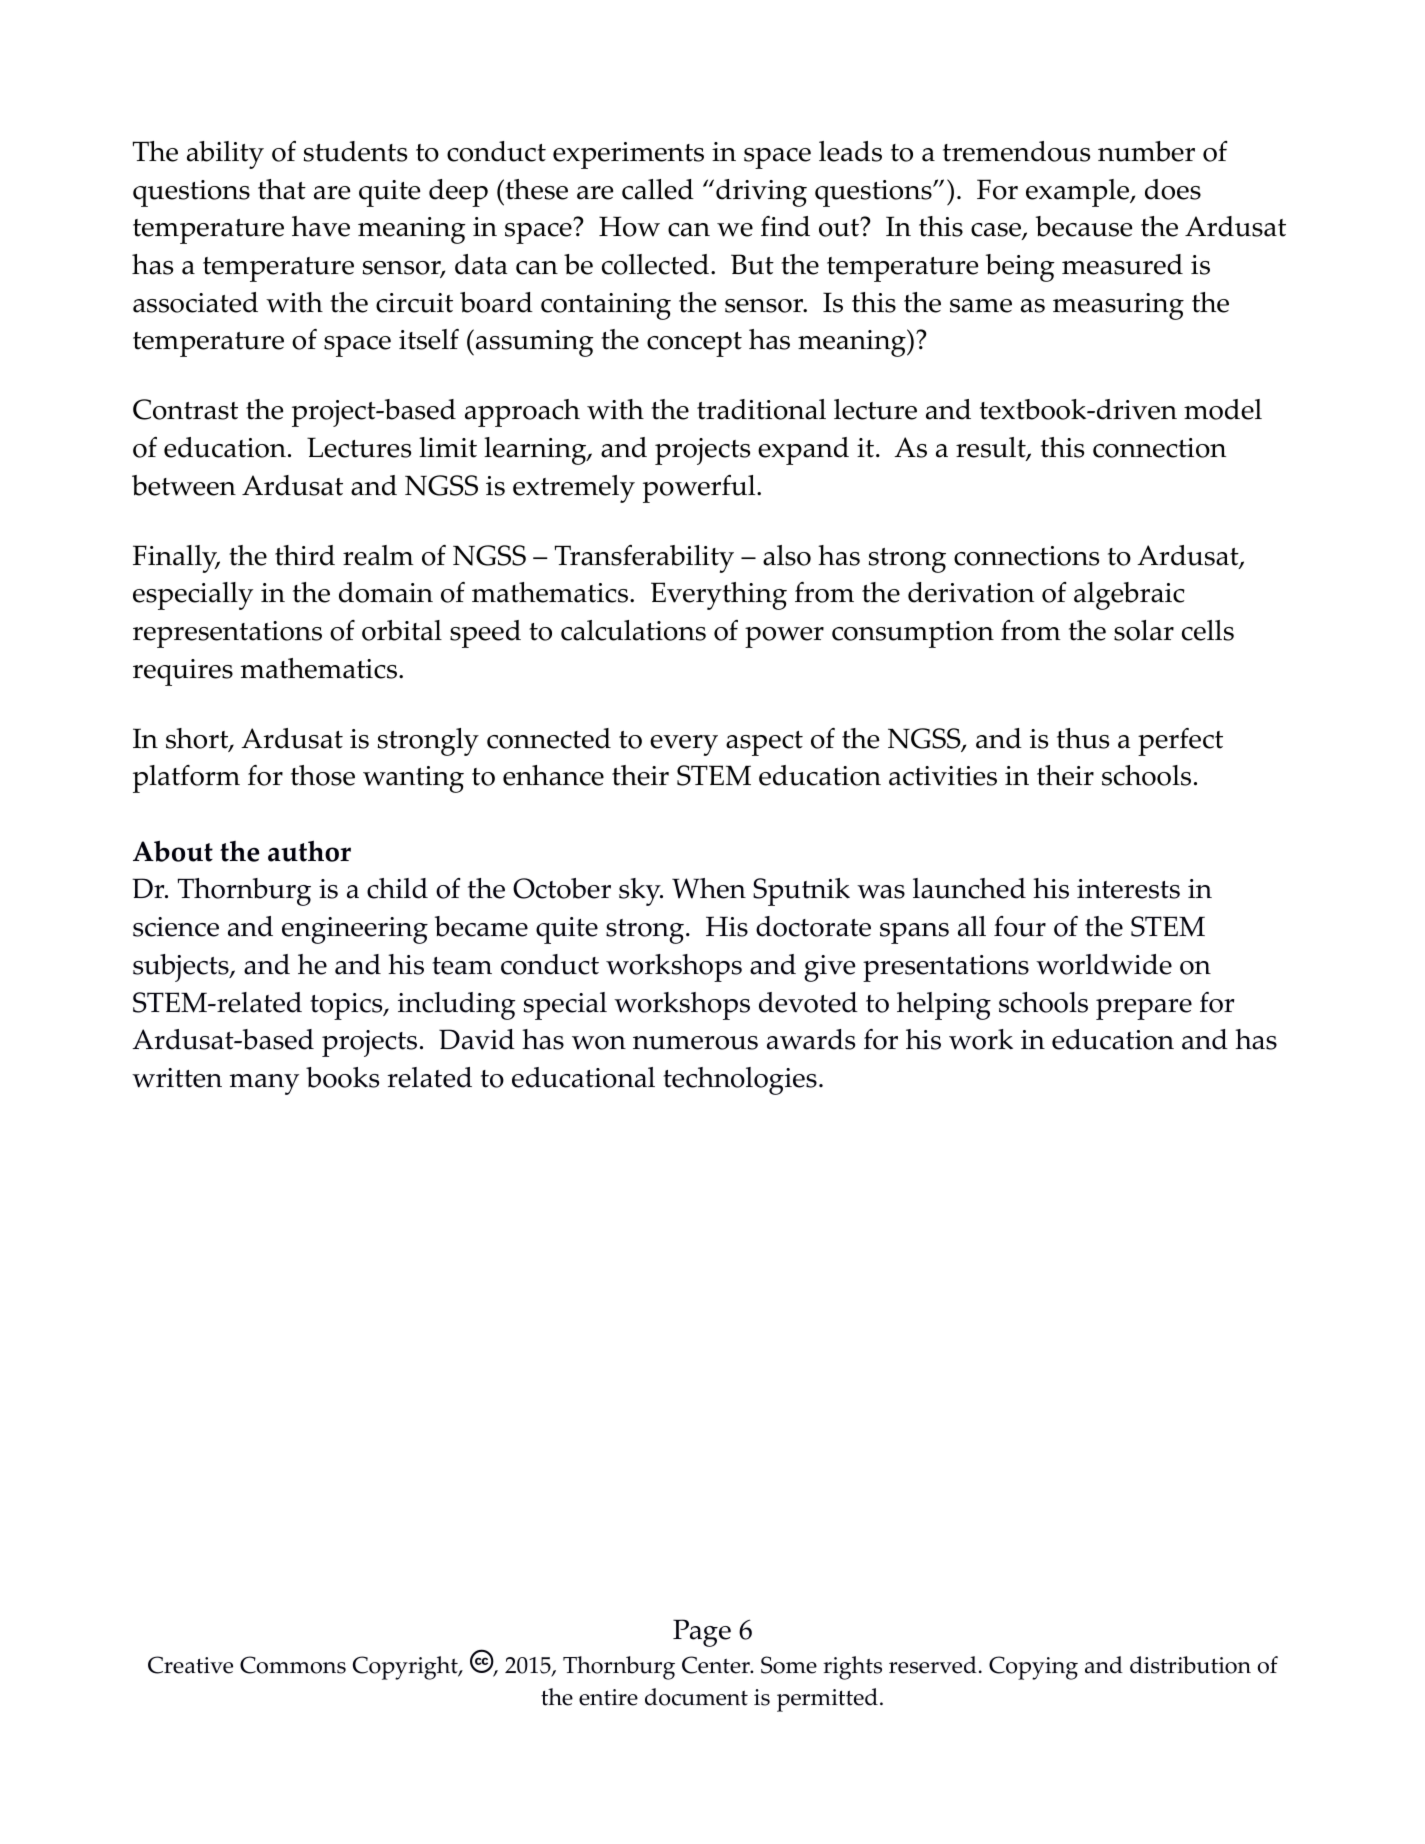  I want to click on called, so click(658, 189).
